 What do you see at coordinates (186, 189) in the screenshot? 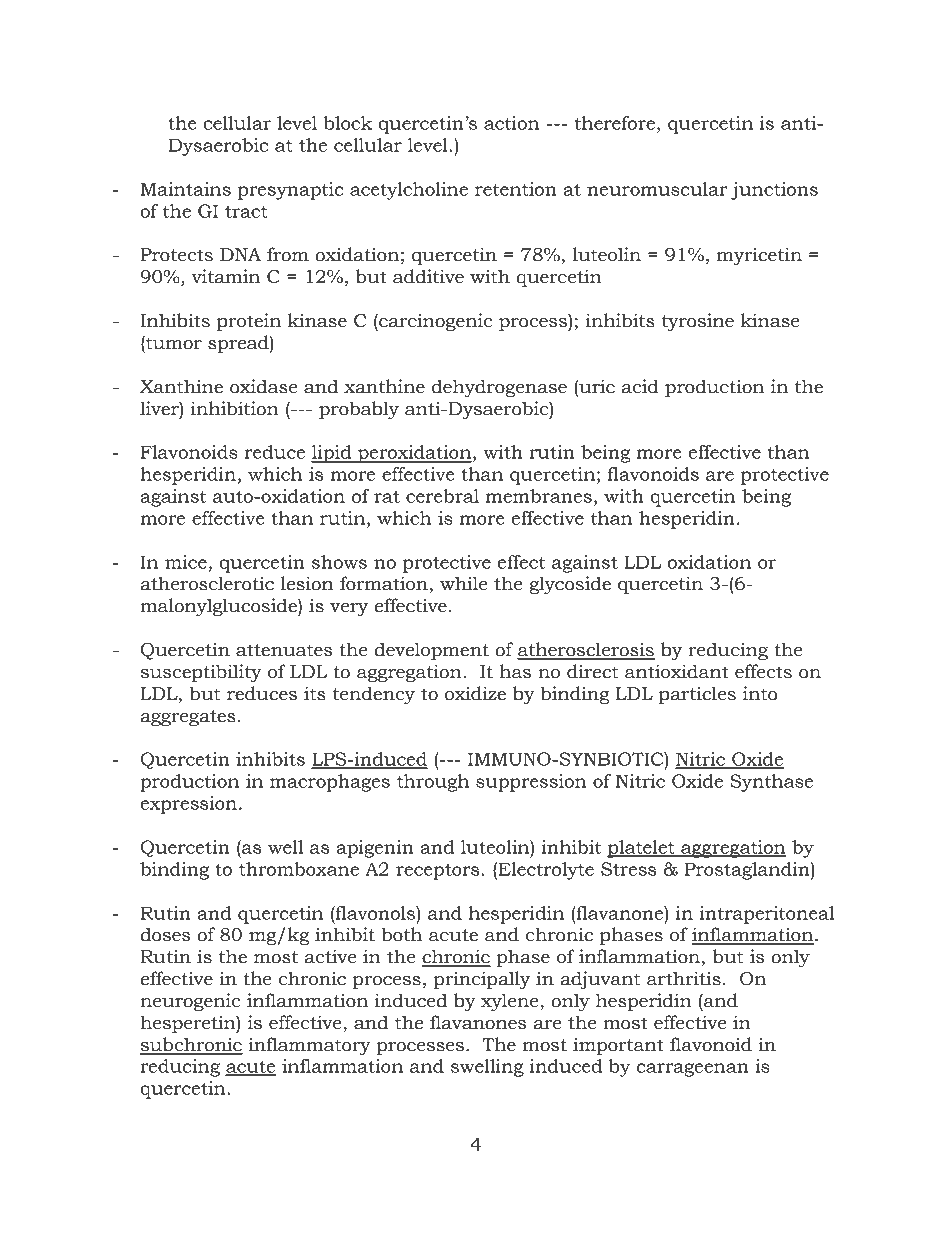
I see `Maintains` at bounding box center [186, 189].
